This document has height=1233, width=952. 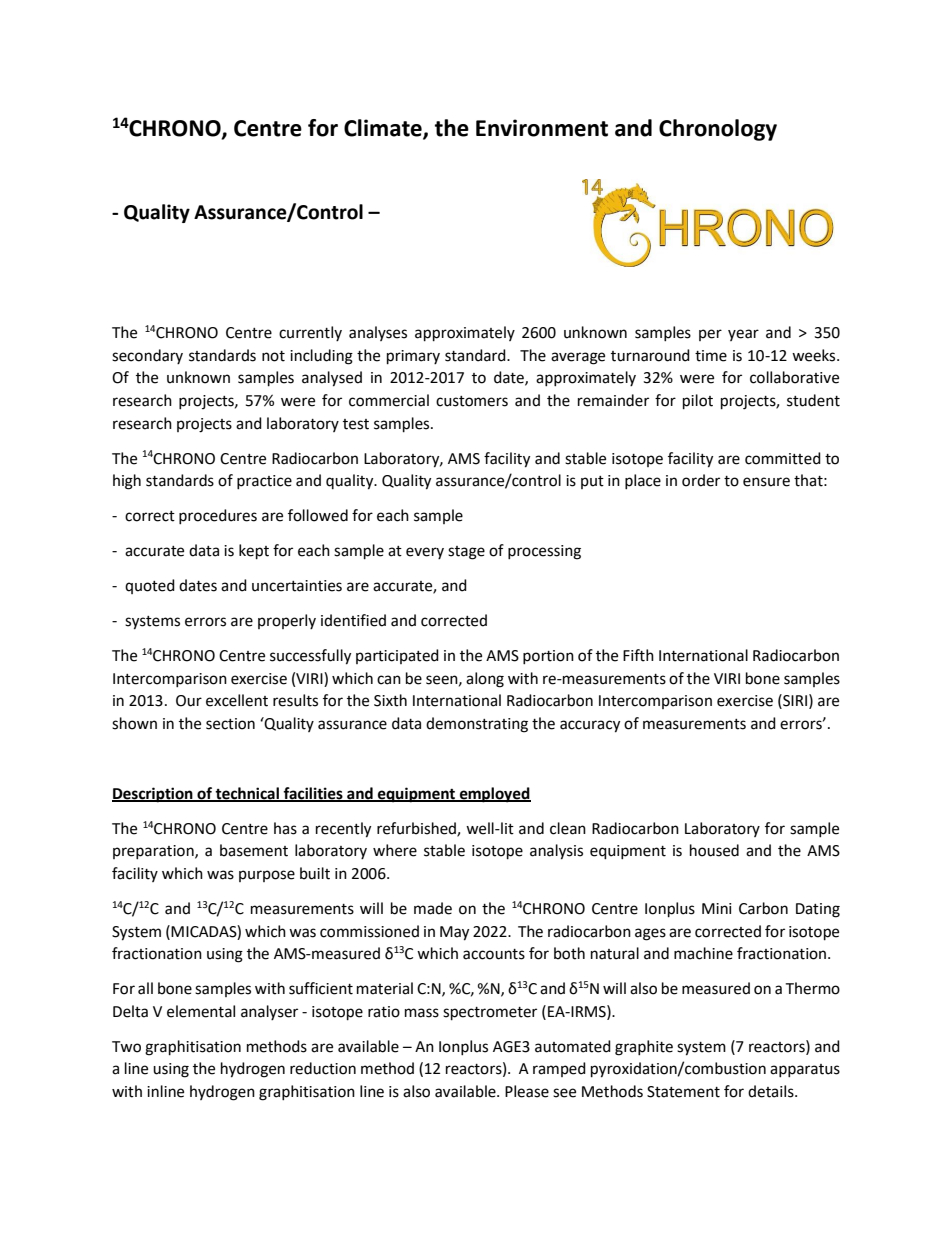 I want to click on elemental, so click(x=201, y=1011).
